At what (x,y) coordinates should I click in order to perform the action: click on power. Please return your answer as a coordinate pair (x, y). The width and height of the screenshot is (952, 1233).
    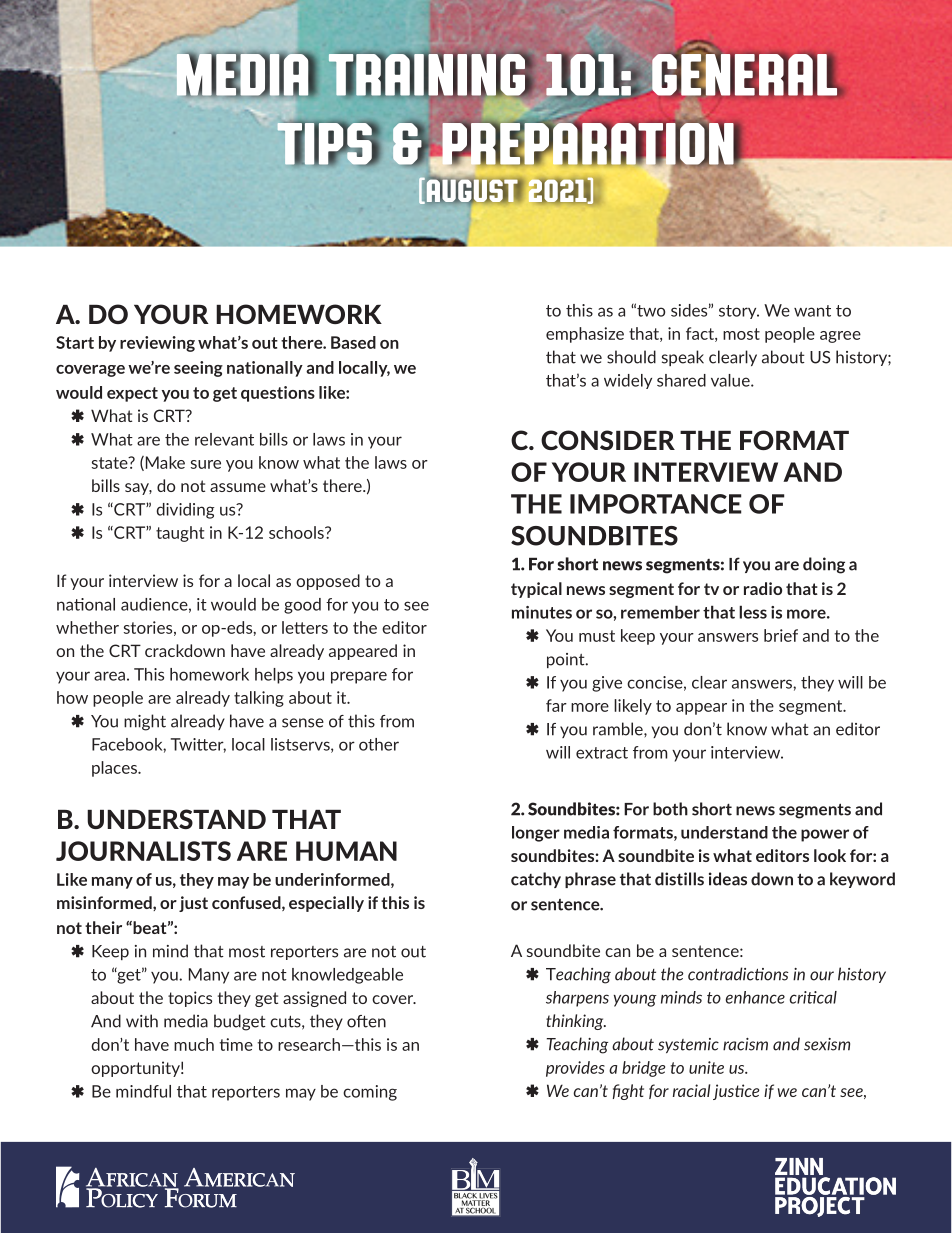
    Looking at the image, I should click on (825, 835).
